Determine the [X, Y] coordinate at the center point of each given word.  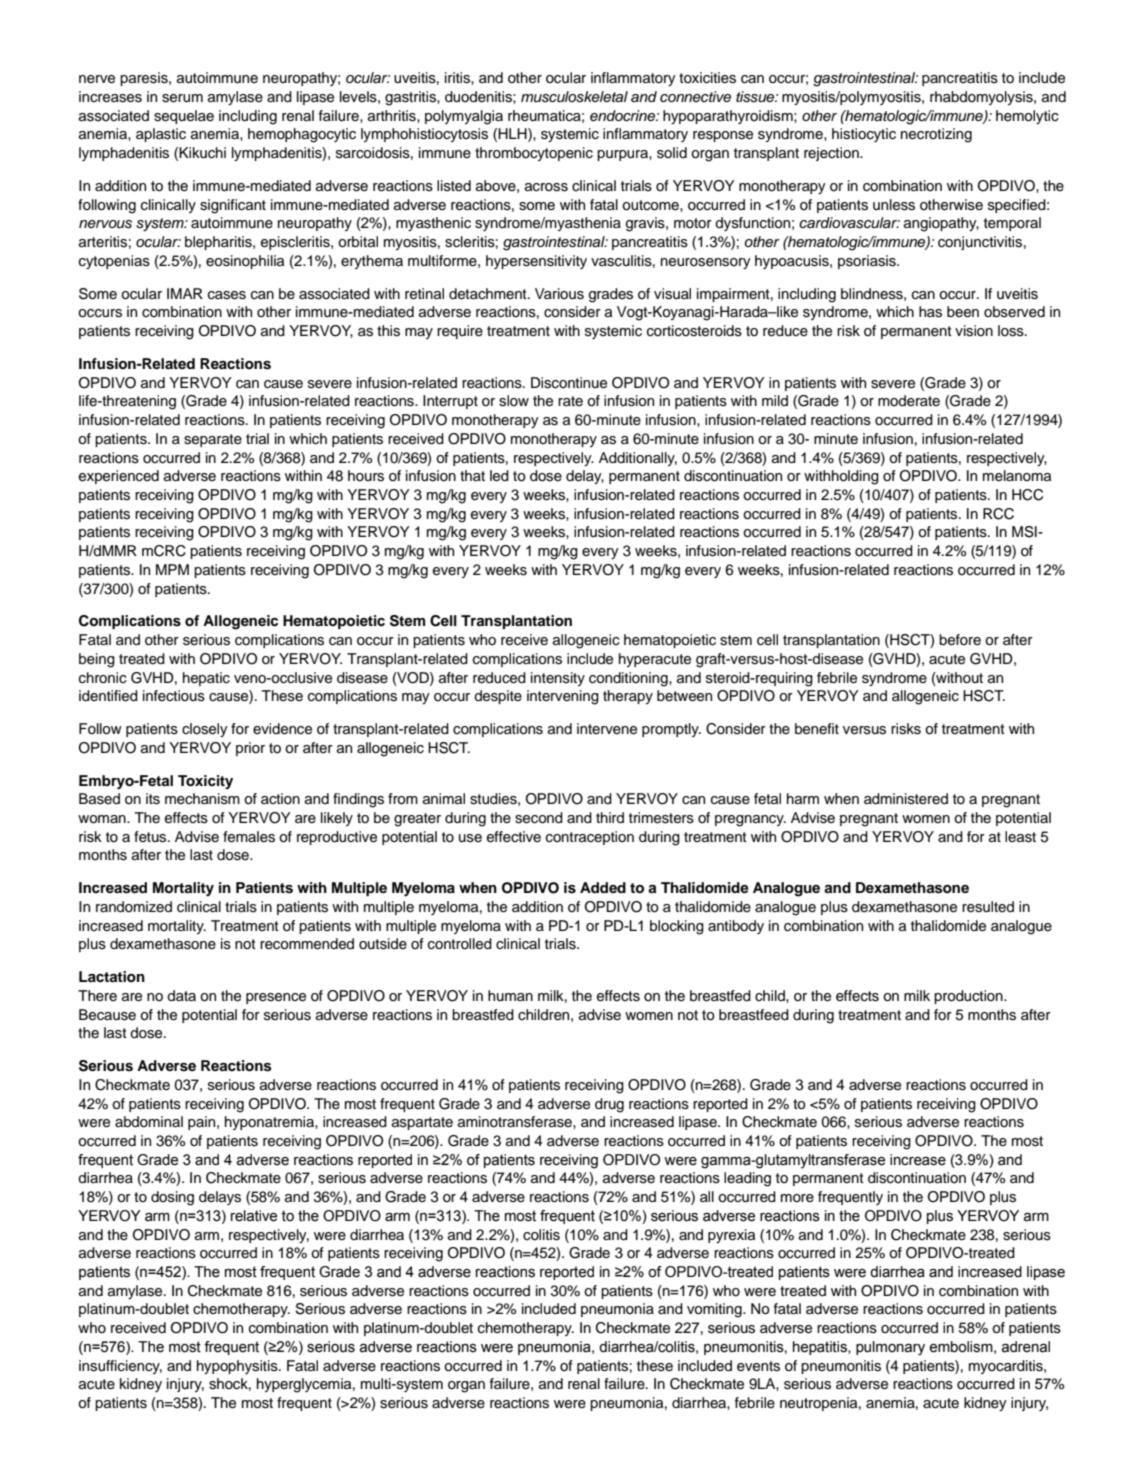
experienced [119, 477]
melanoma [1017, 476]
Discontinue [569, 383]
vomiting [715, 1310]
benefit [817, 729]
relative [254, 1216]
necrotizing [936, 135]
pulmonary [890, 1348]
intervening [563, 697]
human [510, 995]
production [969, 997]
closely [205, 730]
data [181, 995]
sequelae [184, 117]
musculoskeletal [574, 97]
